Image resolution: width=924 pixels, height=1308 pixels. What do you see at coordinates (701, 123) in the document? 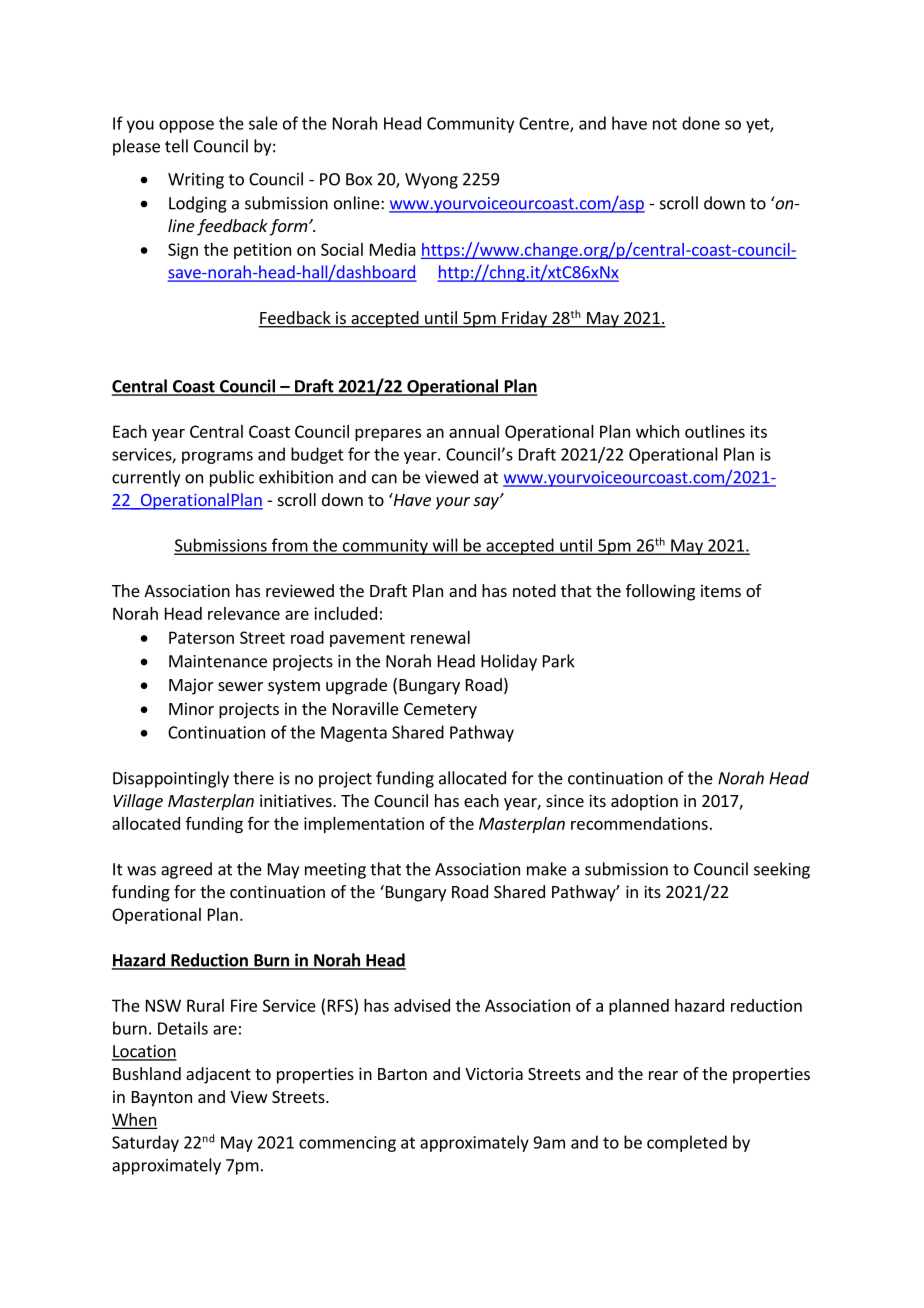
I see `done` at bounding box center [701, 123].
